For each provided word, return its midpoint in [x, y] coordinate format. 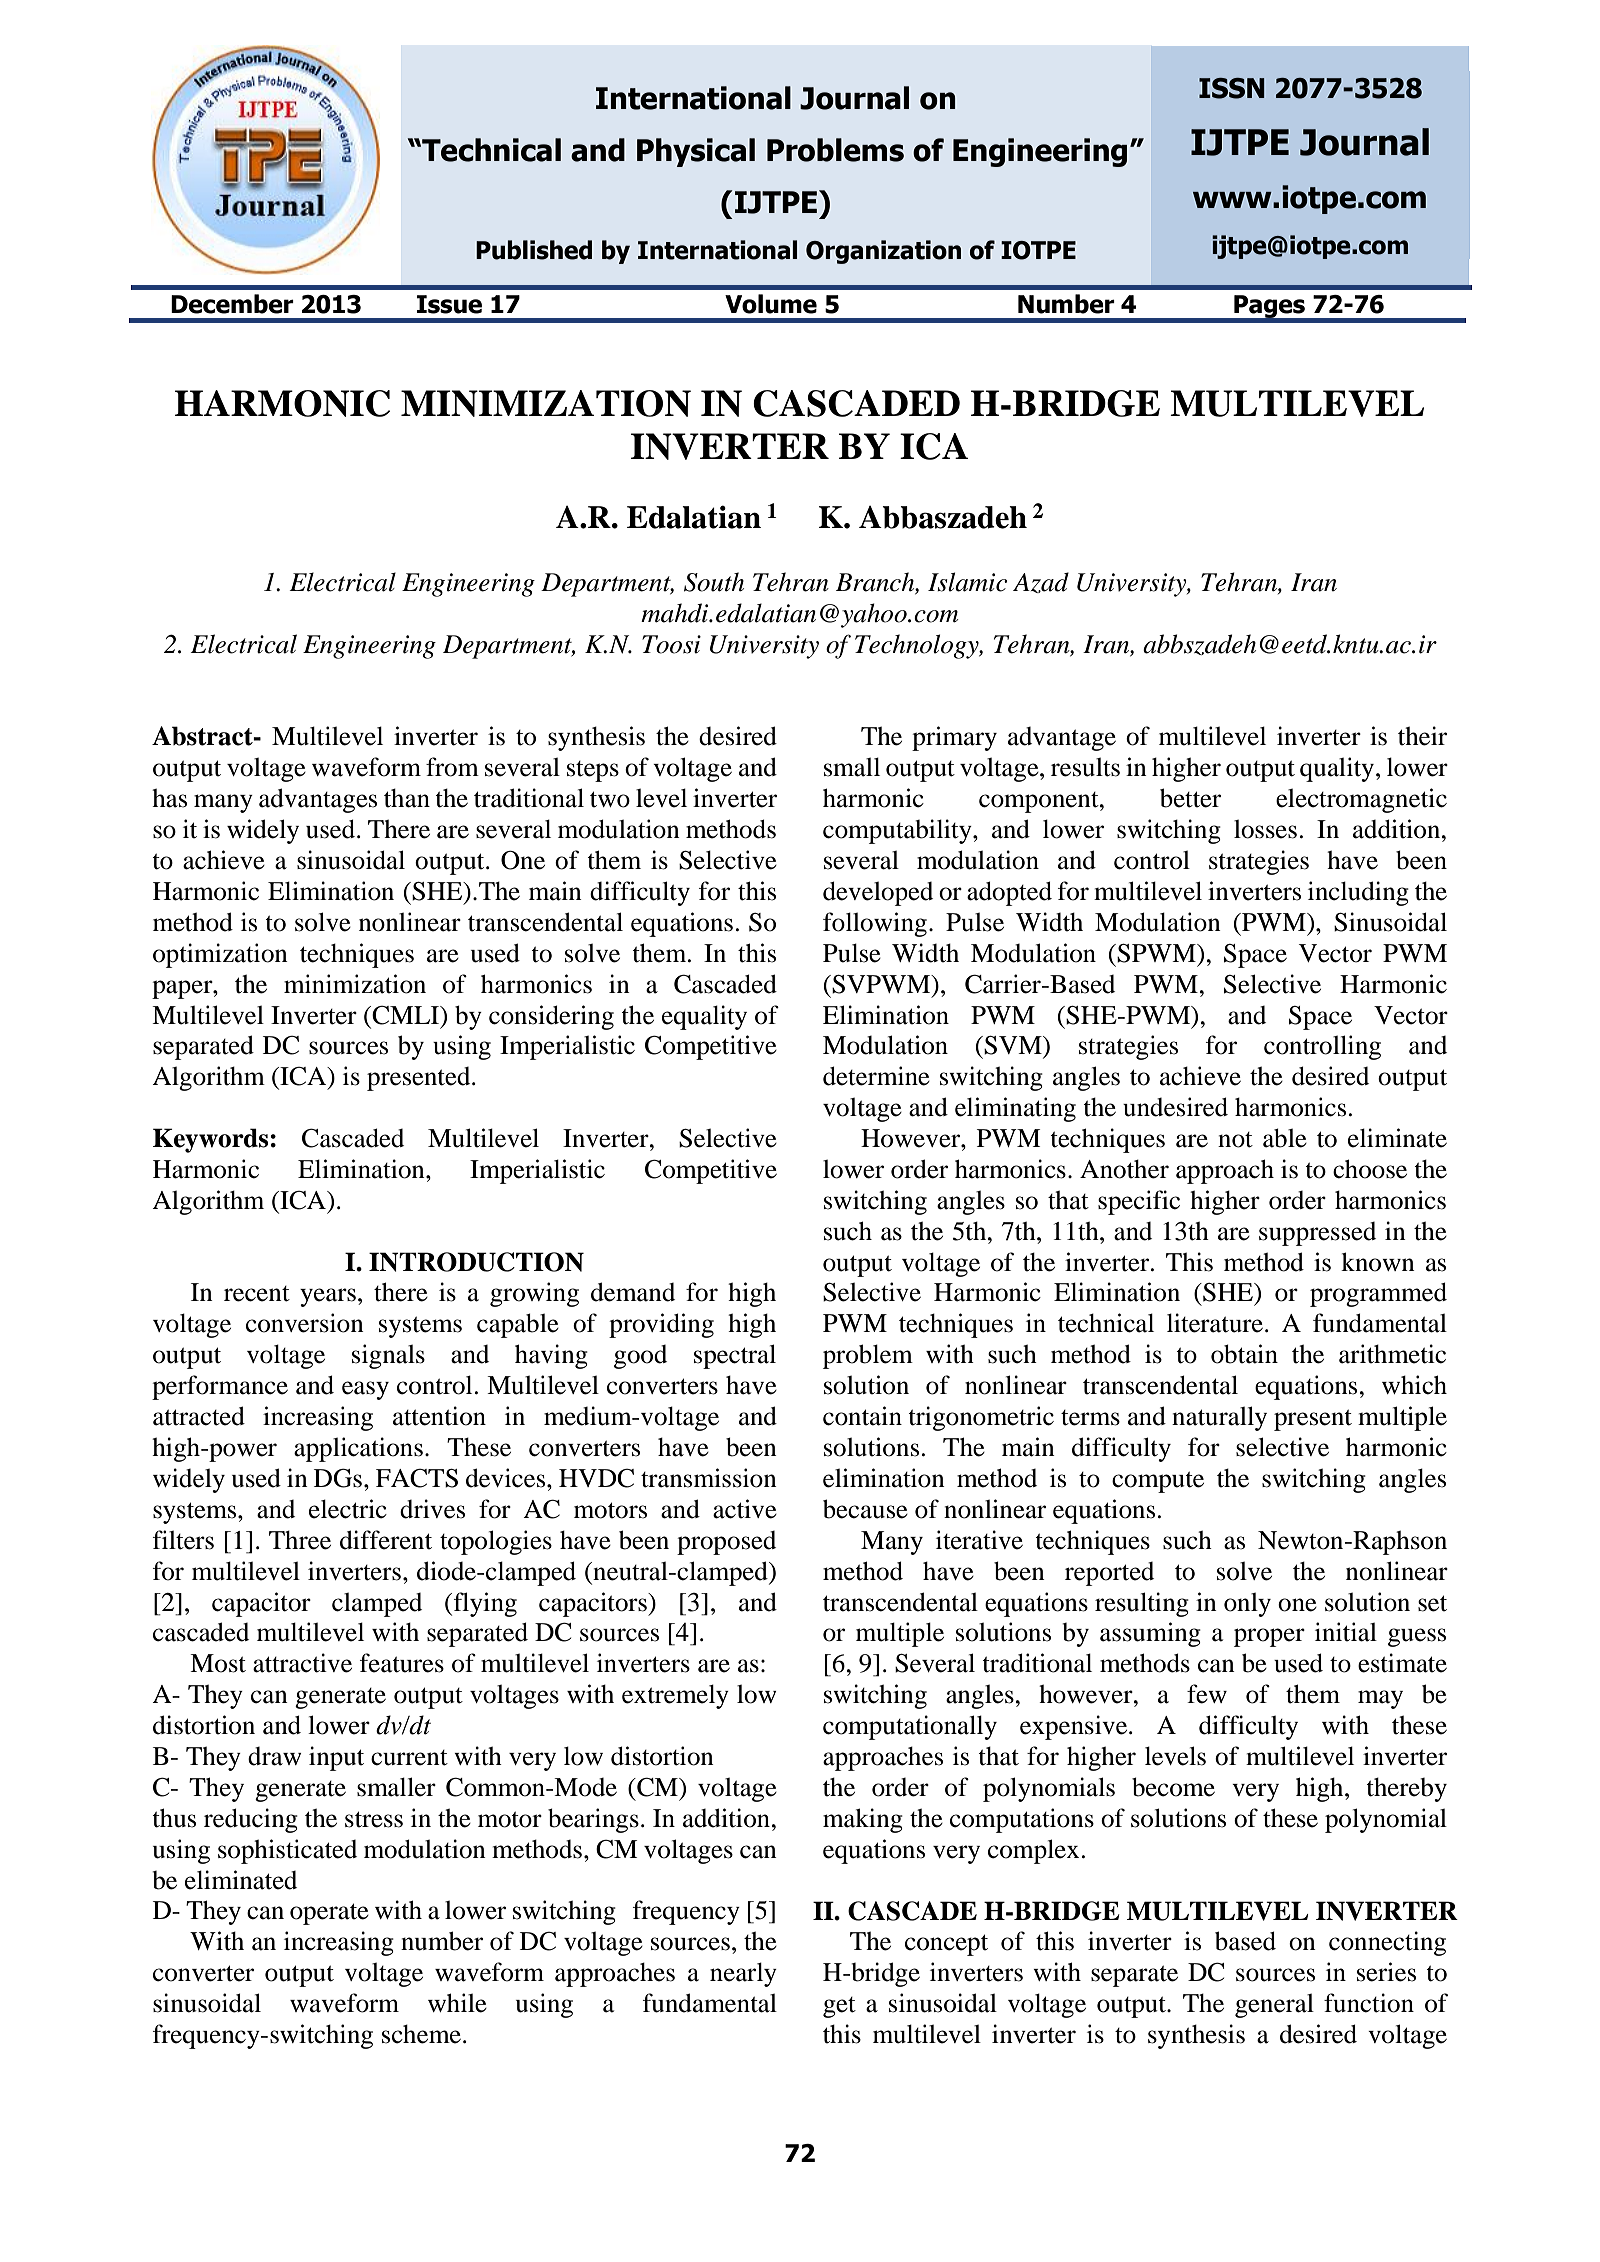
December [232, 304]
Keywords [212, 1140]
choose [1370, 1169]
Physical [696, 152]
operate [329, 1914]
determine [876, 1076]
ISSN [1232, 88]
